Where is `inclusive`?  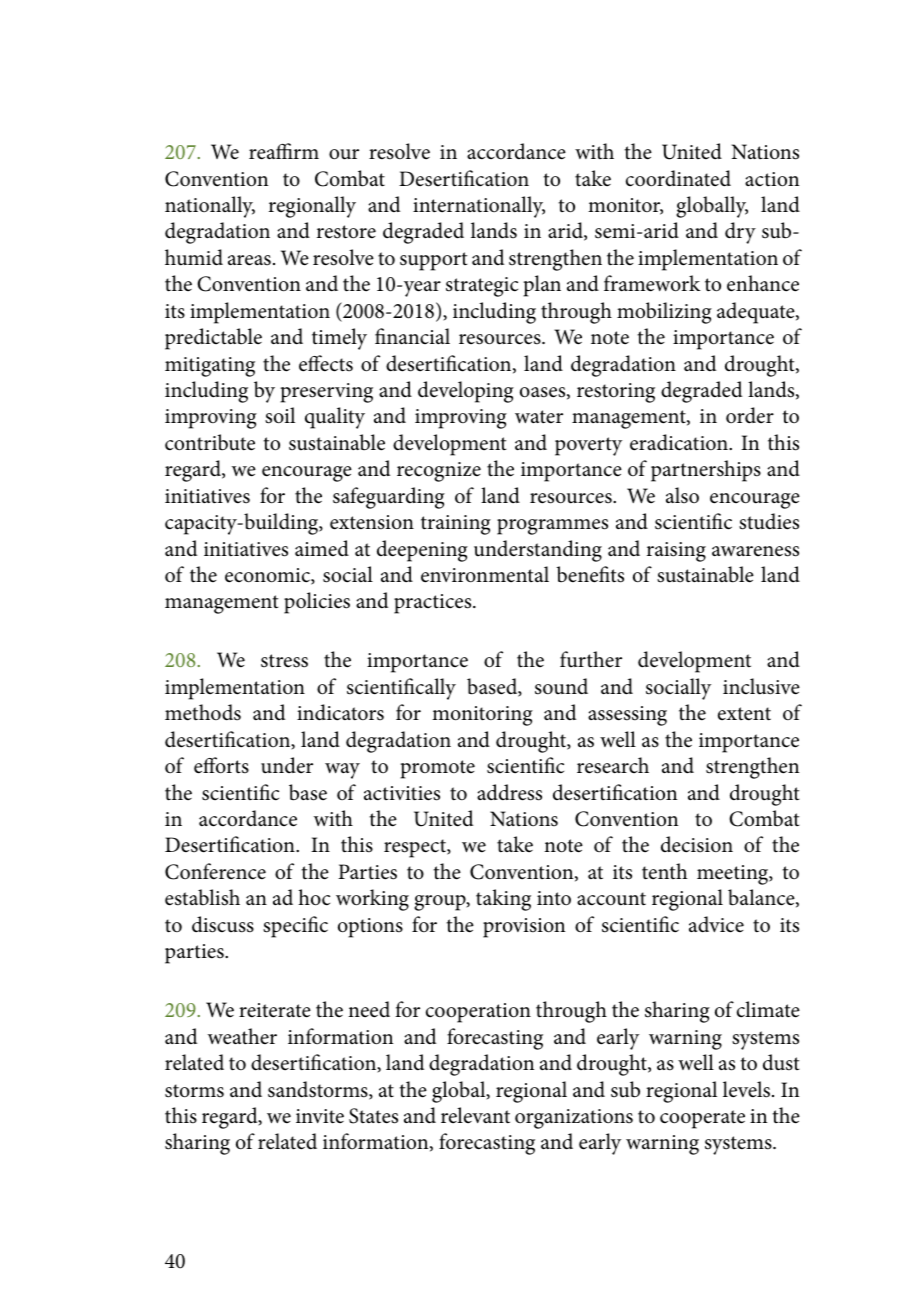 inclusive is located at coordinates (761, 686).
